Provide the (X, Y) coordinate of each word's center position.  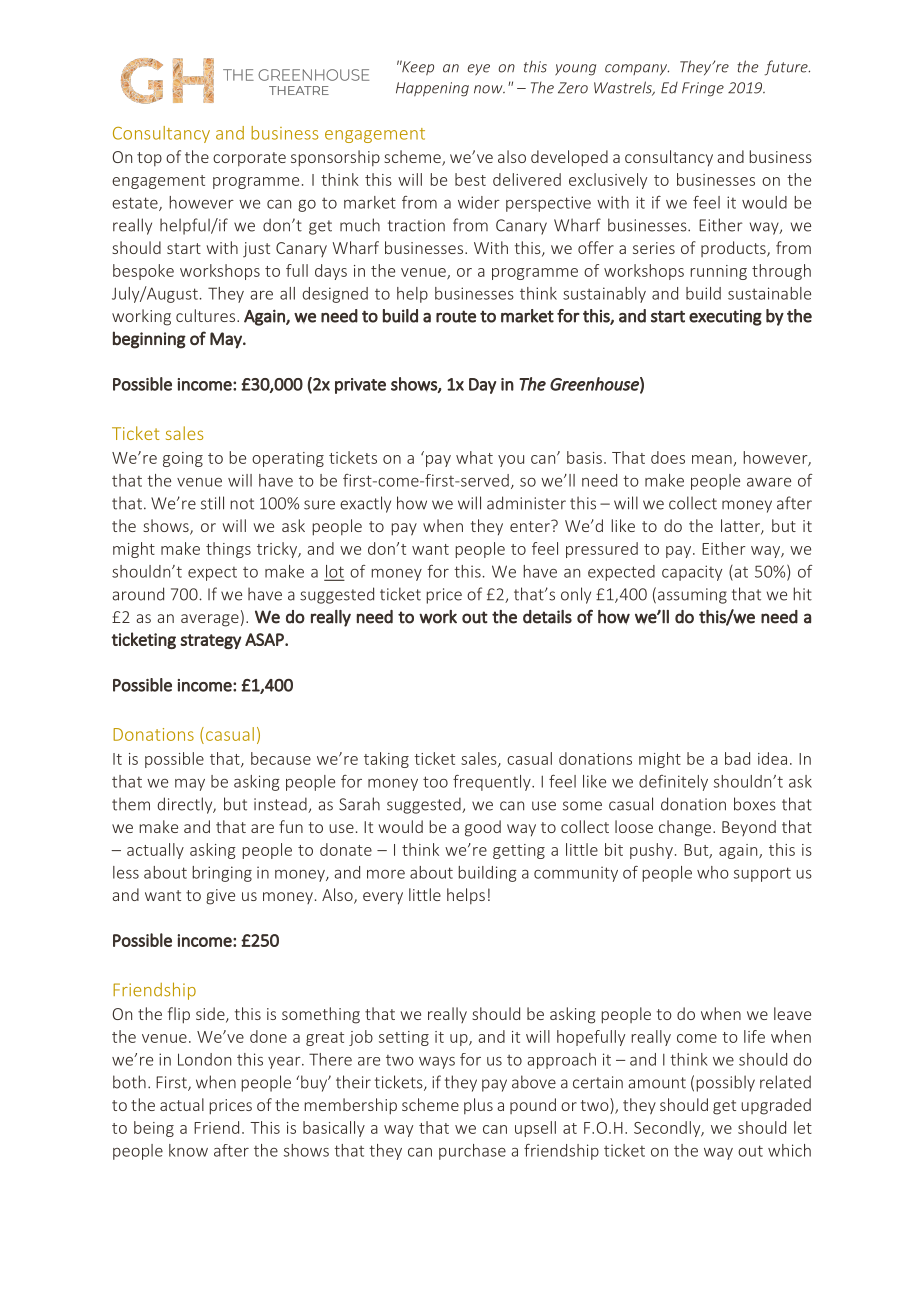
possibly (725, 1083)
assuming (692, 596)
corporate (249, 159)
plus (478, 1106)
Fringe (703, 89)
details (547, 617)
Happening (432, 89)
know (188, 1150)
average (210, 620)
